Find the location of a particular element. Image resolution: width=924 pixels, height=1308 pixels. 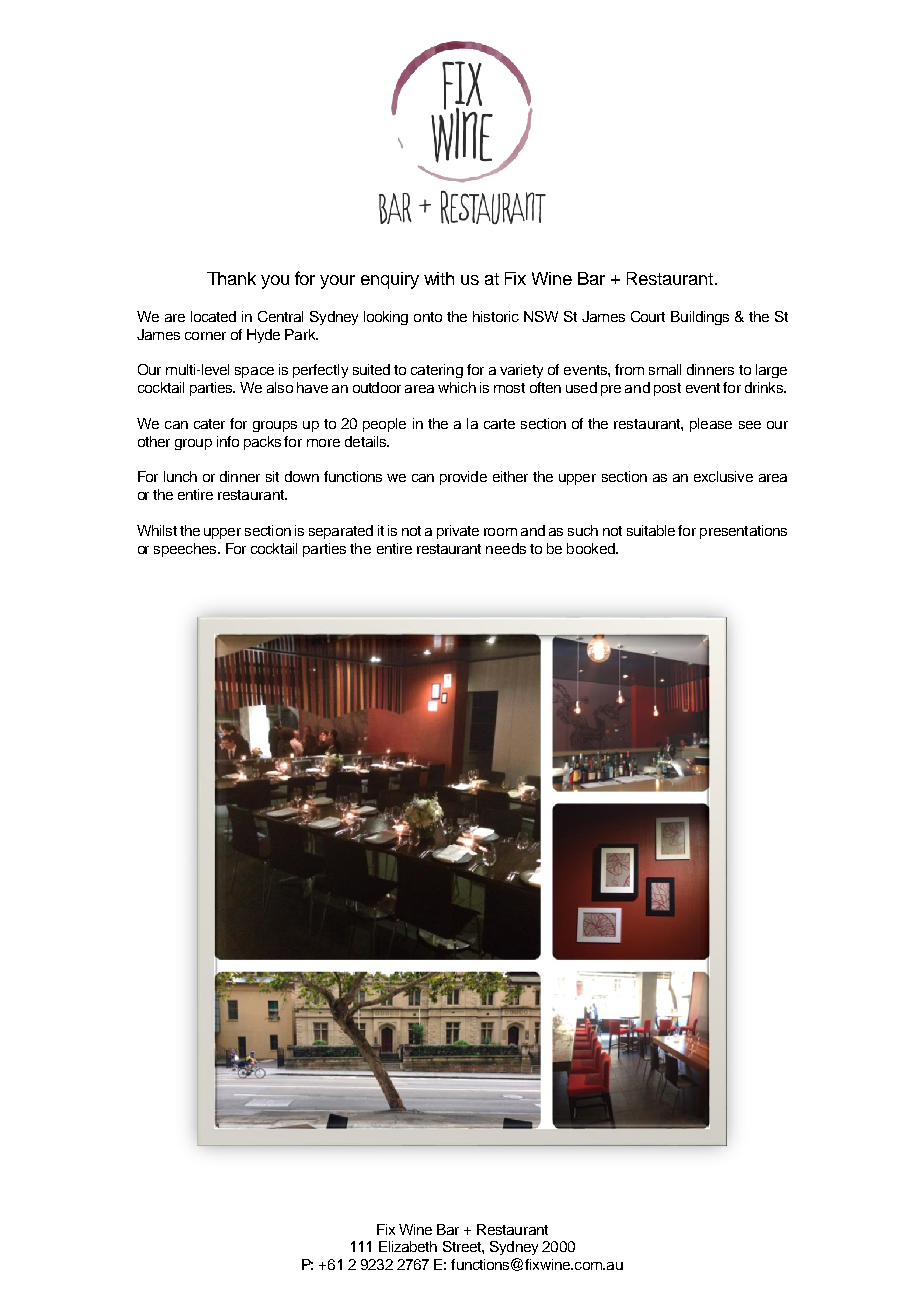

Elizabeth is located at coordinates (408, 1246).
